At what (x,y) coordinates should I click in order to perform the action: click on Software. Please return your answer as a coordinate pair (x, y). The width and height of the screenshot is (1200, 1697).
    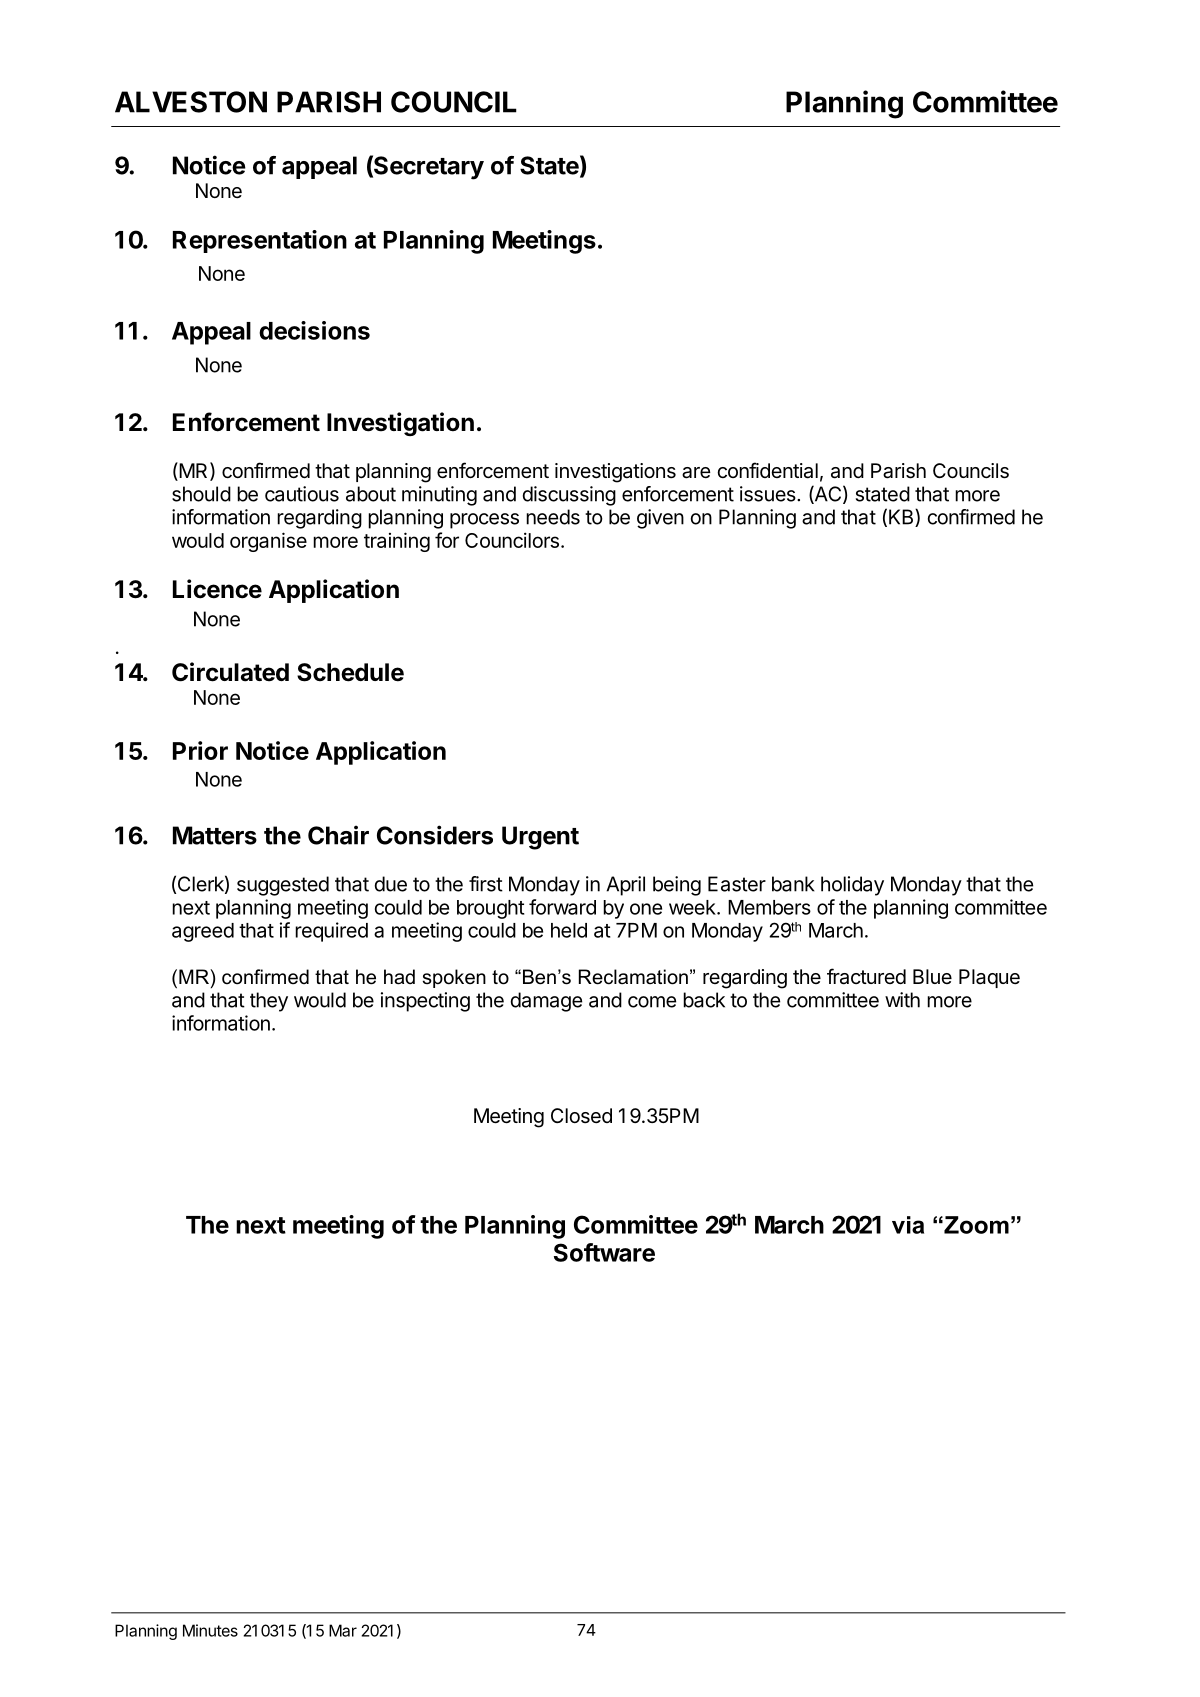
    Looking at the image, I should click on (604, 1252).
